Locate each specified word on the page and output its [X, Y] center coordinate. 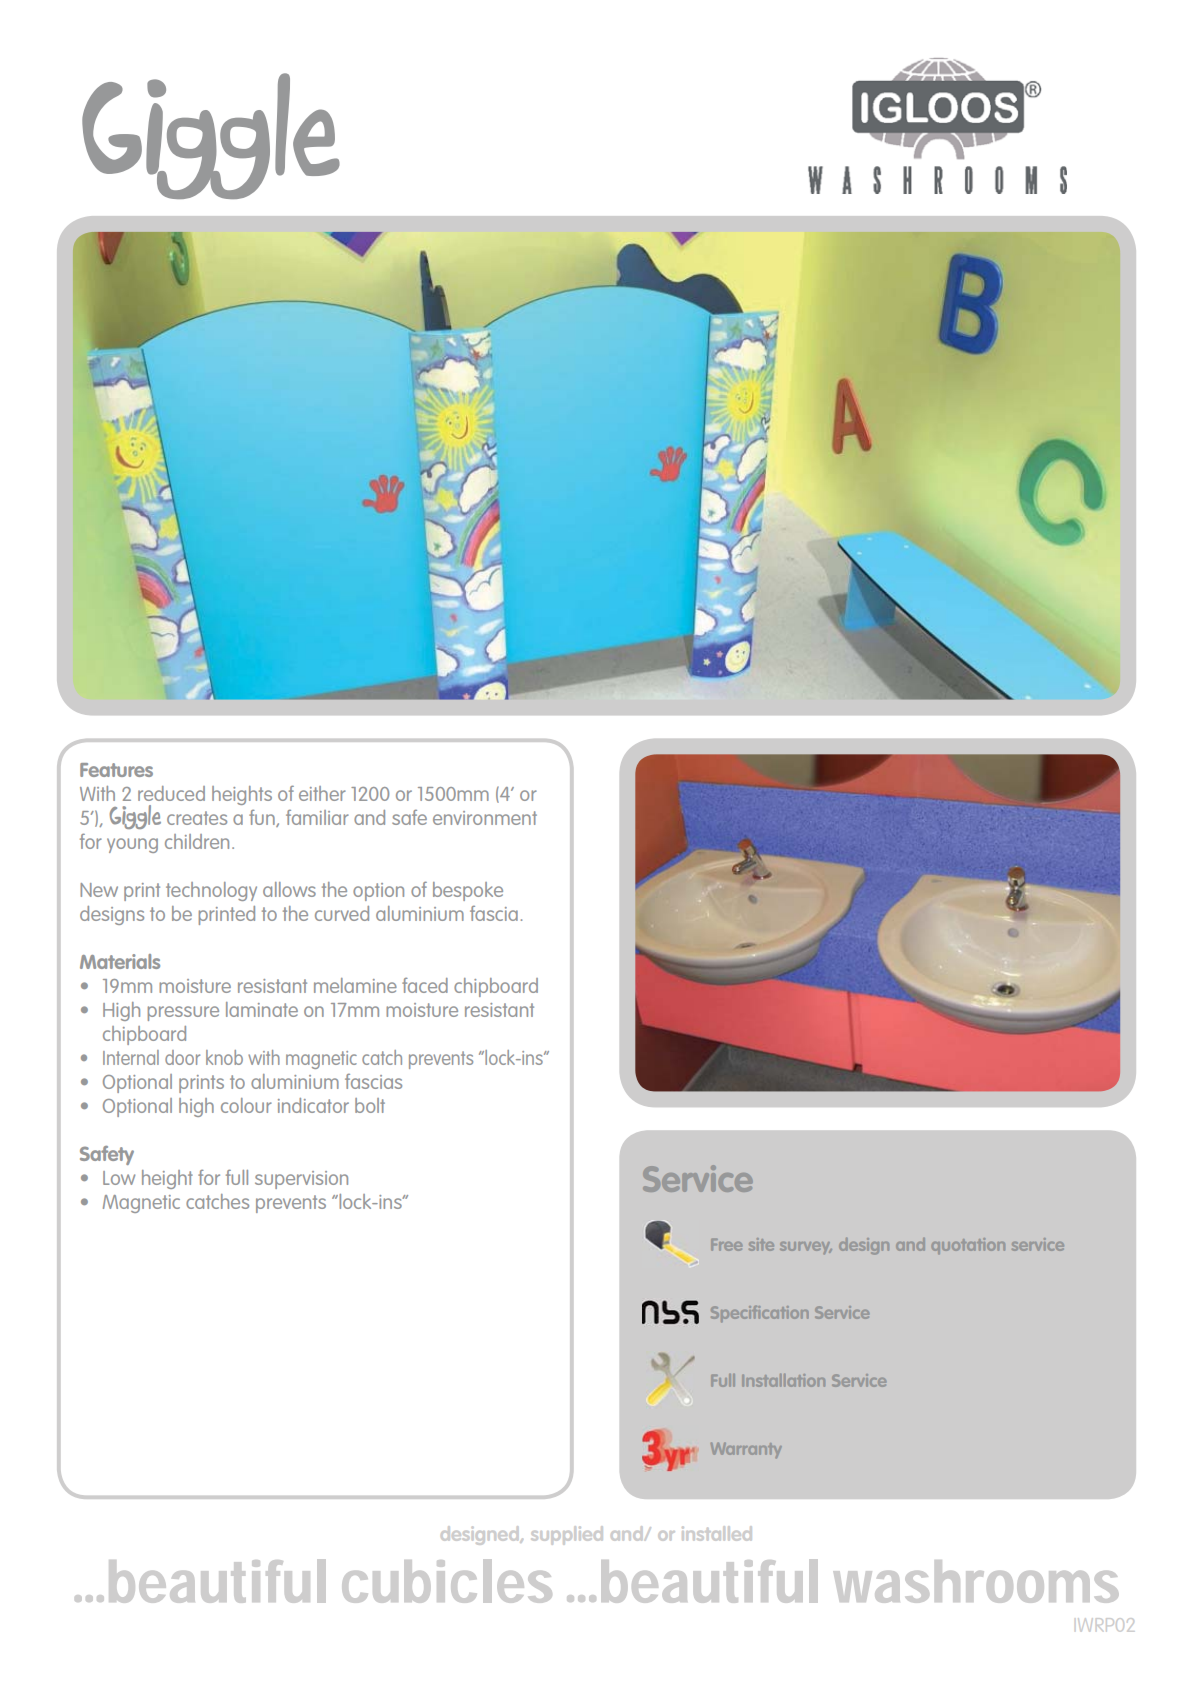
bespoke [468, 891]
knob [224, 1057]
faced [425, 985]
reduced [171, 793]
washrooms [976, 1581]
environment [485, 818]
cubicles [447, 1581]
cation [785, 1312]
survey [806, 1248]
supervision [301, 1180]
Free [726, 1245]
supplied [567, 1535]
